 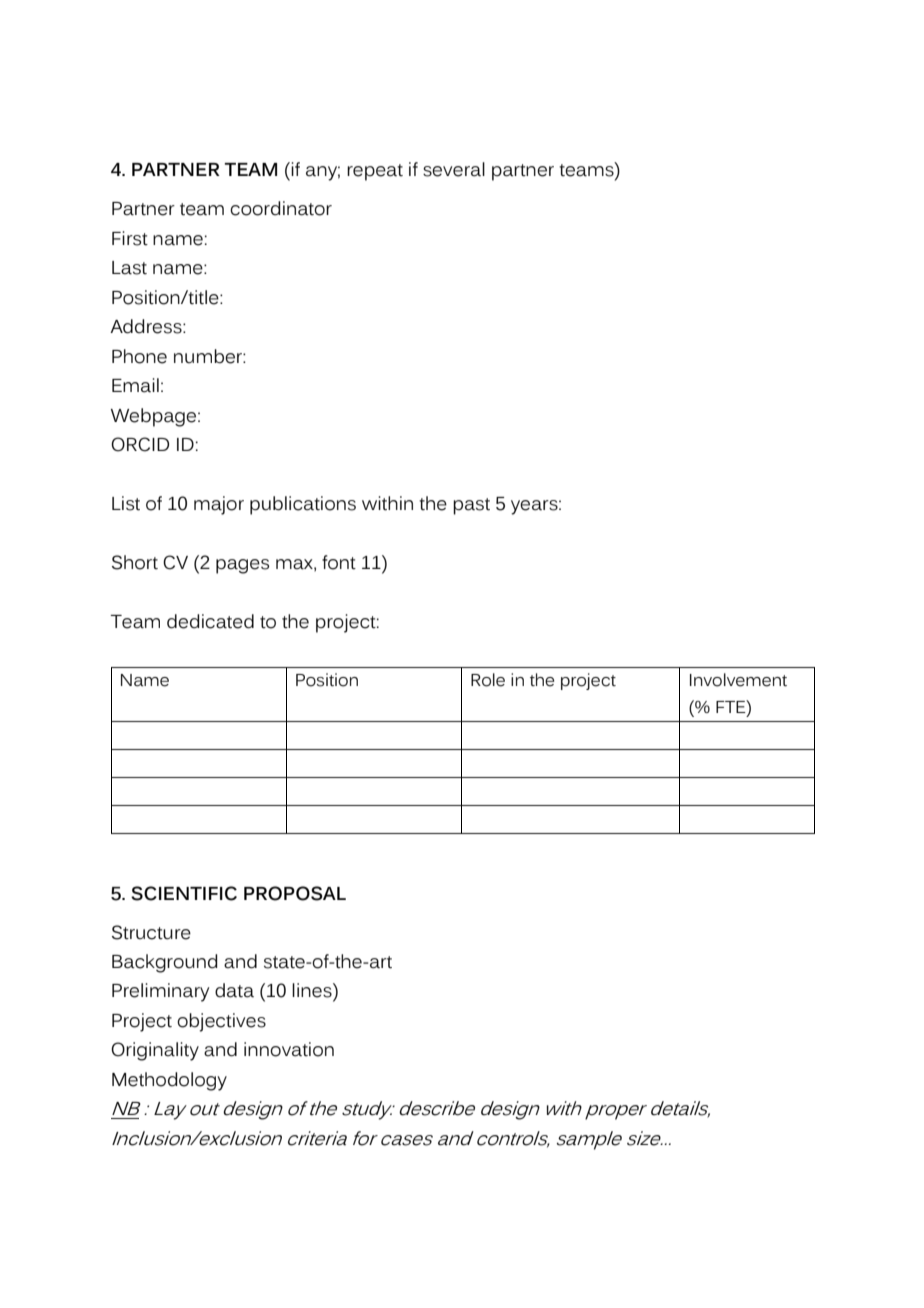 I want to click on major, so click(x=219, y=505).
